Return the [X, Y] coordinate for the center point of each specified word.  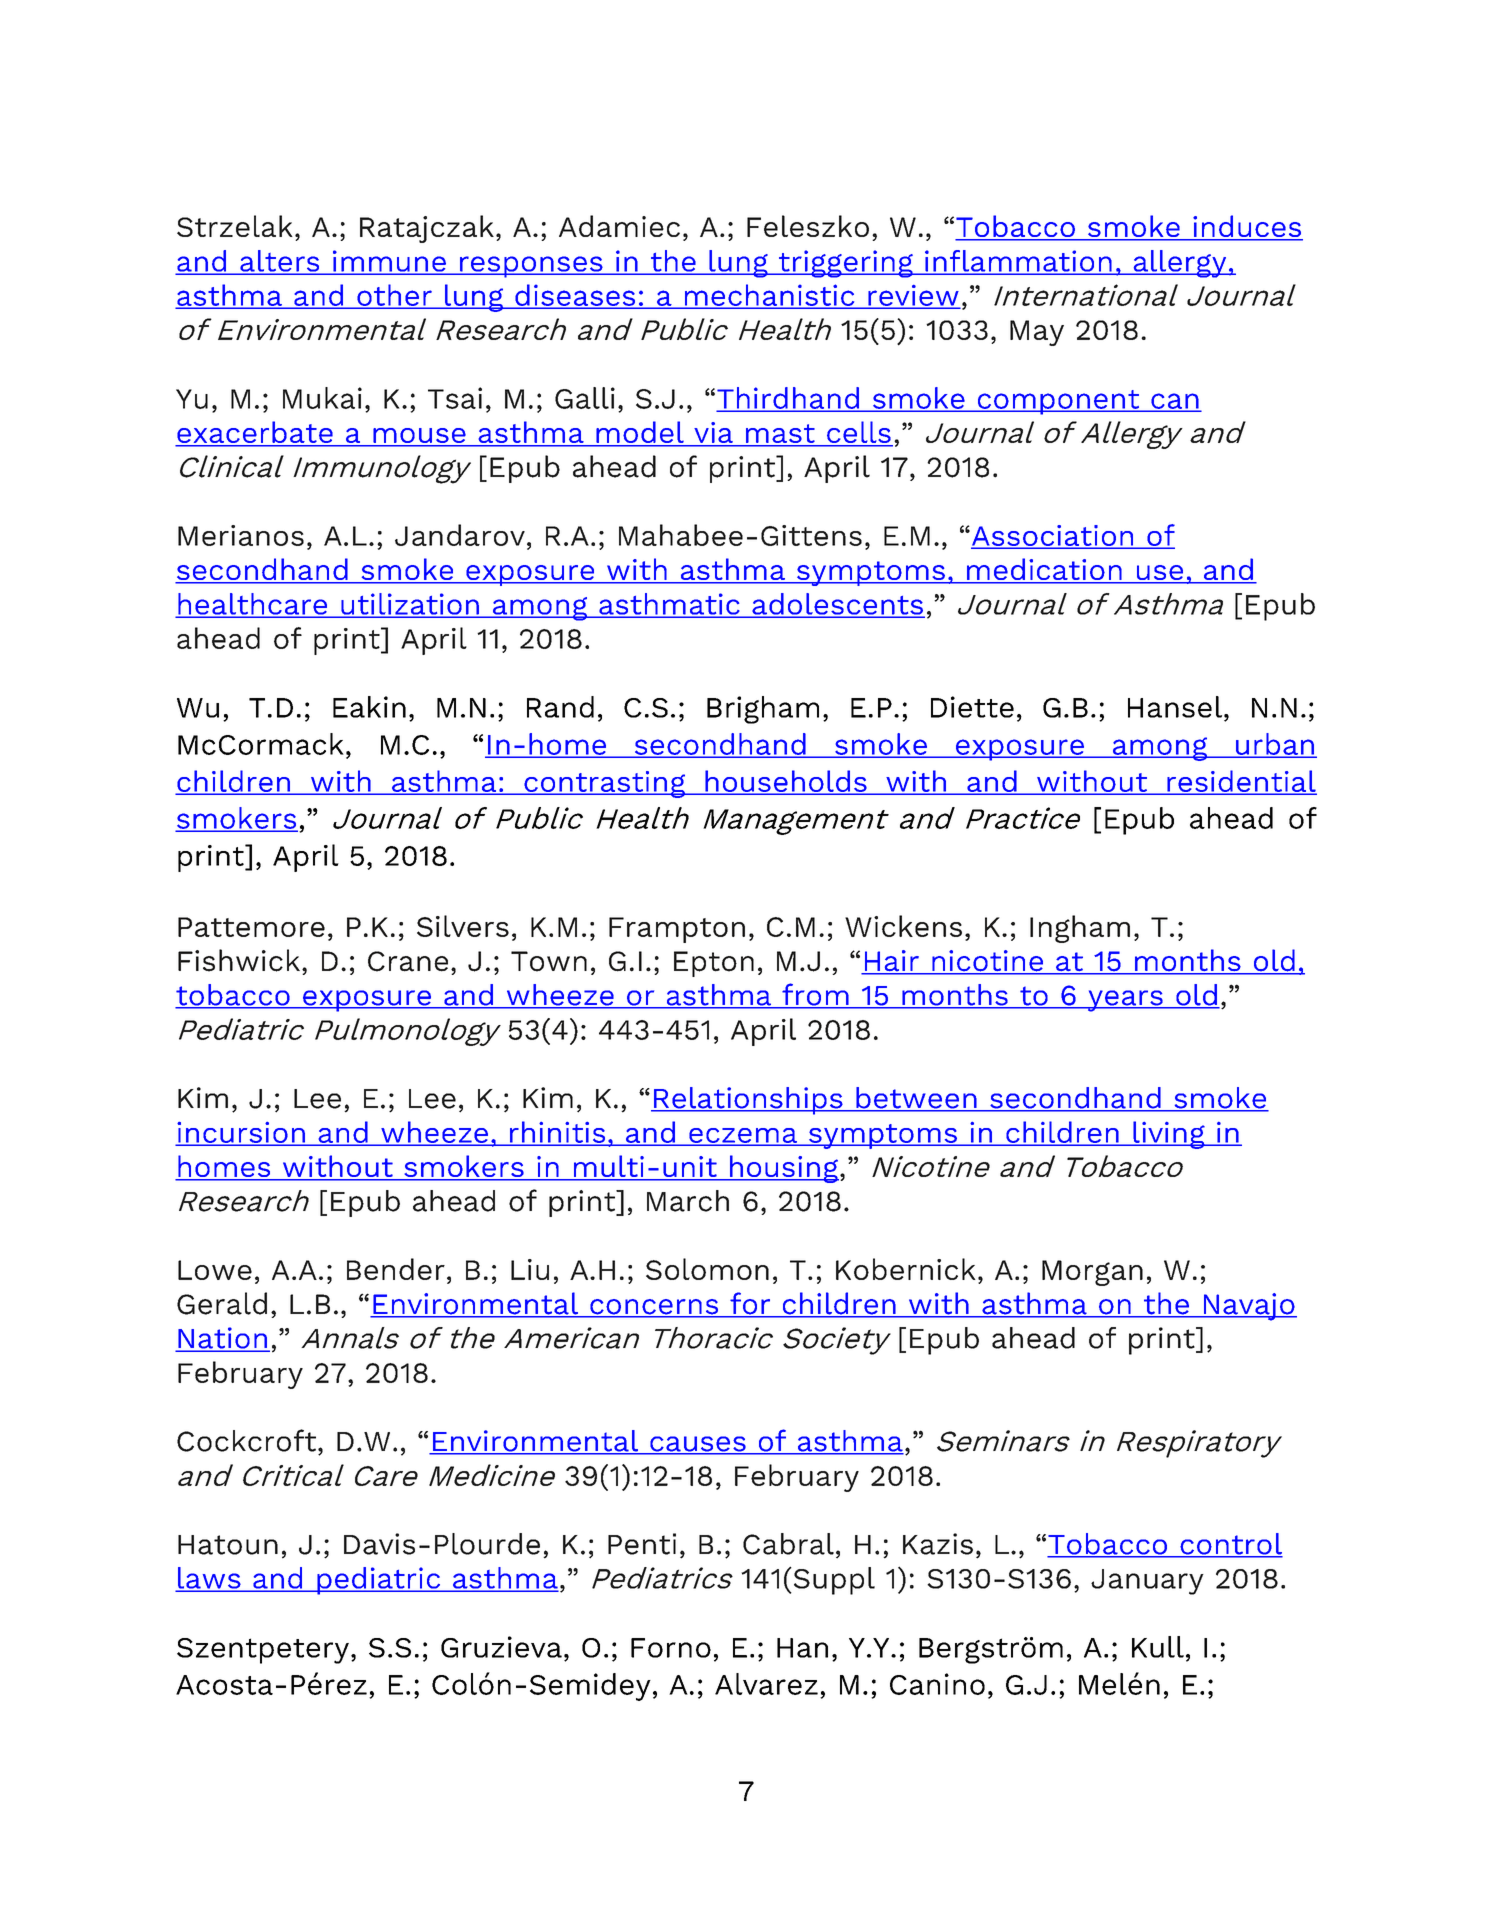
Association [1052, 536]
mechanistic [769, 296]
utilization [410, 605]
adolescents [837, 605]
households [786, 782]
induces [1247, 227]
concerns [654, 1308]
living [1169, 1135]
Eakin [369, 707]
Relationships [748, 1101]
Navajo [1249, 1307]
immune [389, 262]
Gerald [222, 1303]
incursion [241, 1133]
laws [209, 1579]
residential [1241, 782]
